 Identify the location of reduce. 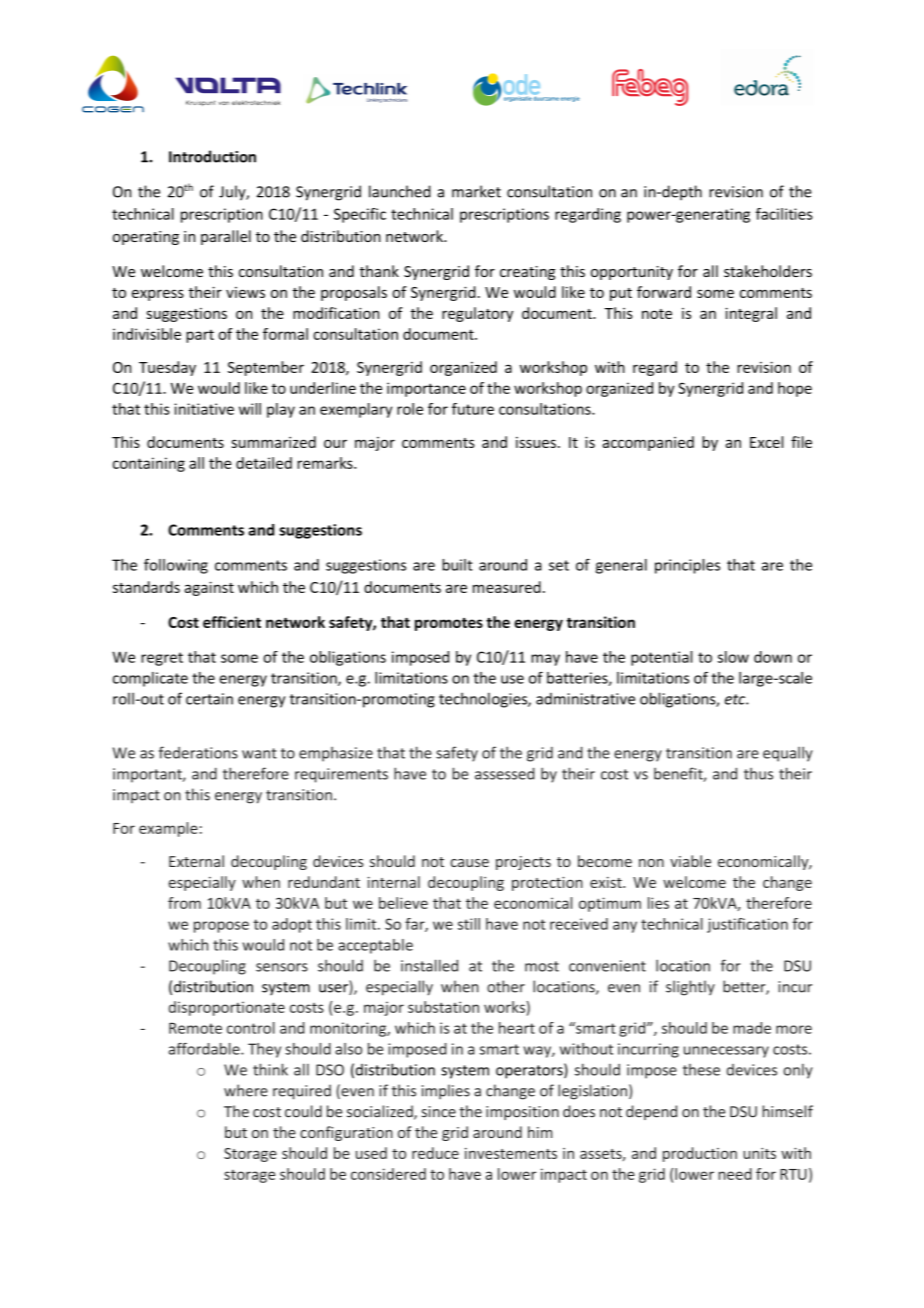
(435, 1153).
